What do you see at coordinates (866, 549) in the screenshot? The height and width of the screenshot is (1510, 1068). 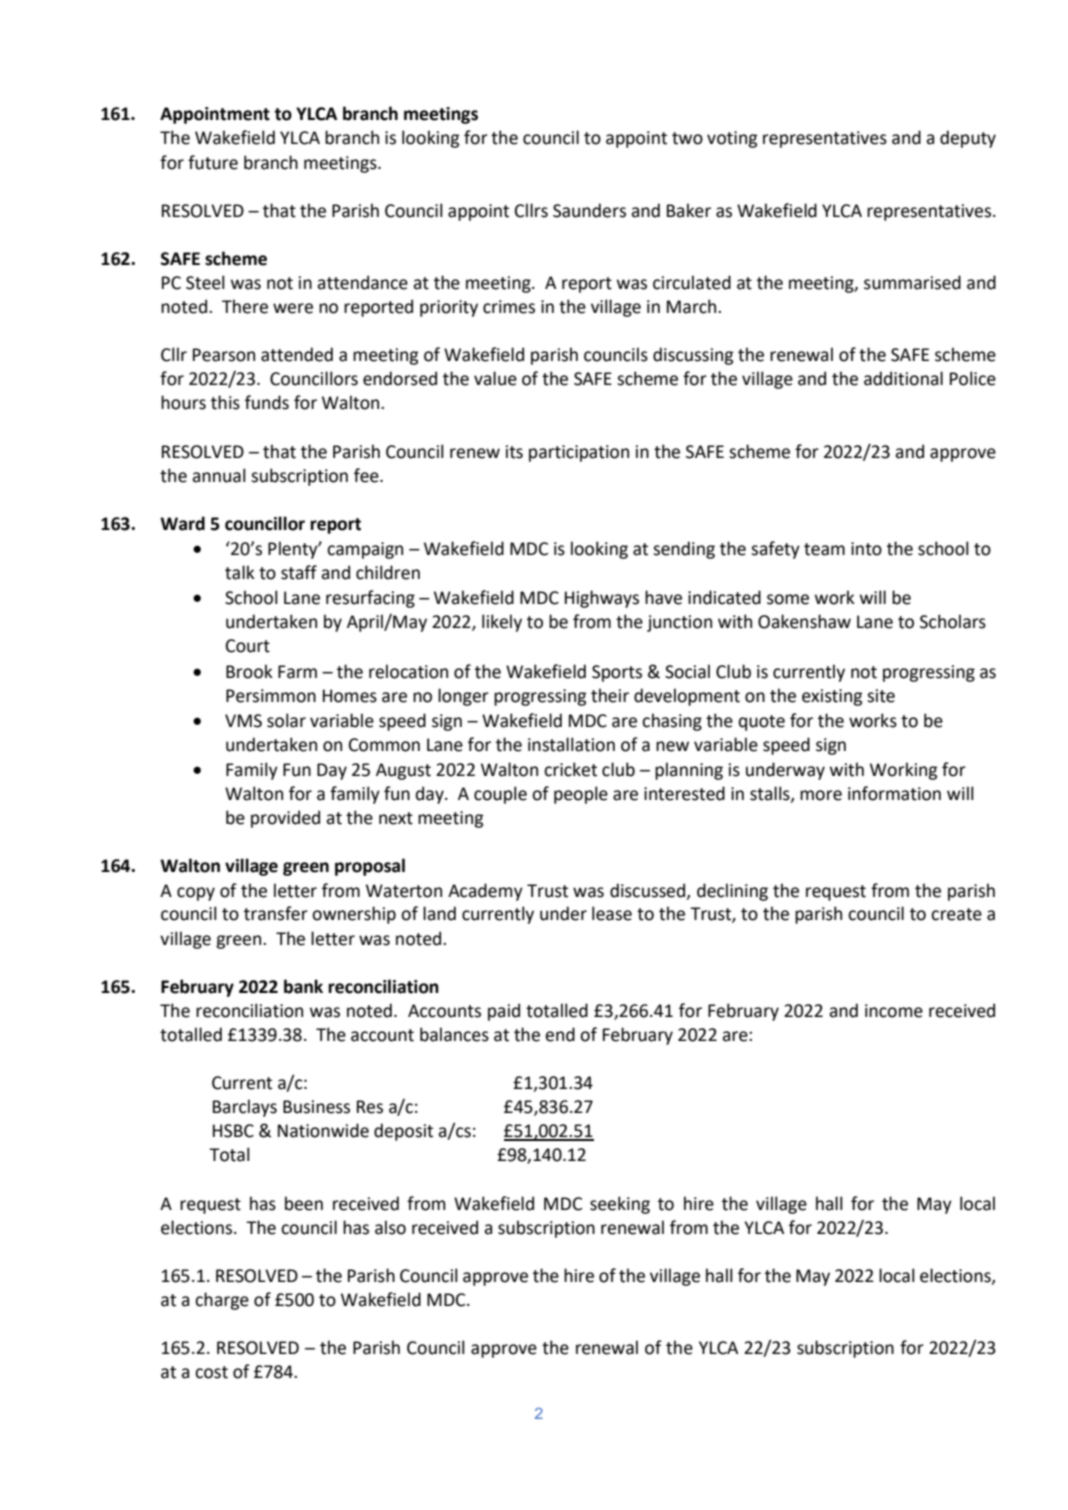 I see `into` at bounding box center [866, 549].
